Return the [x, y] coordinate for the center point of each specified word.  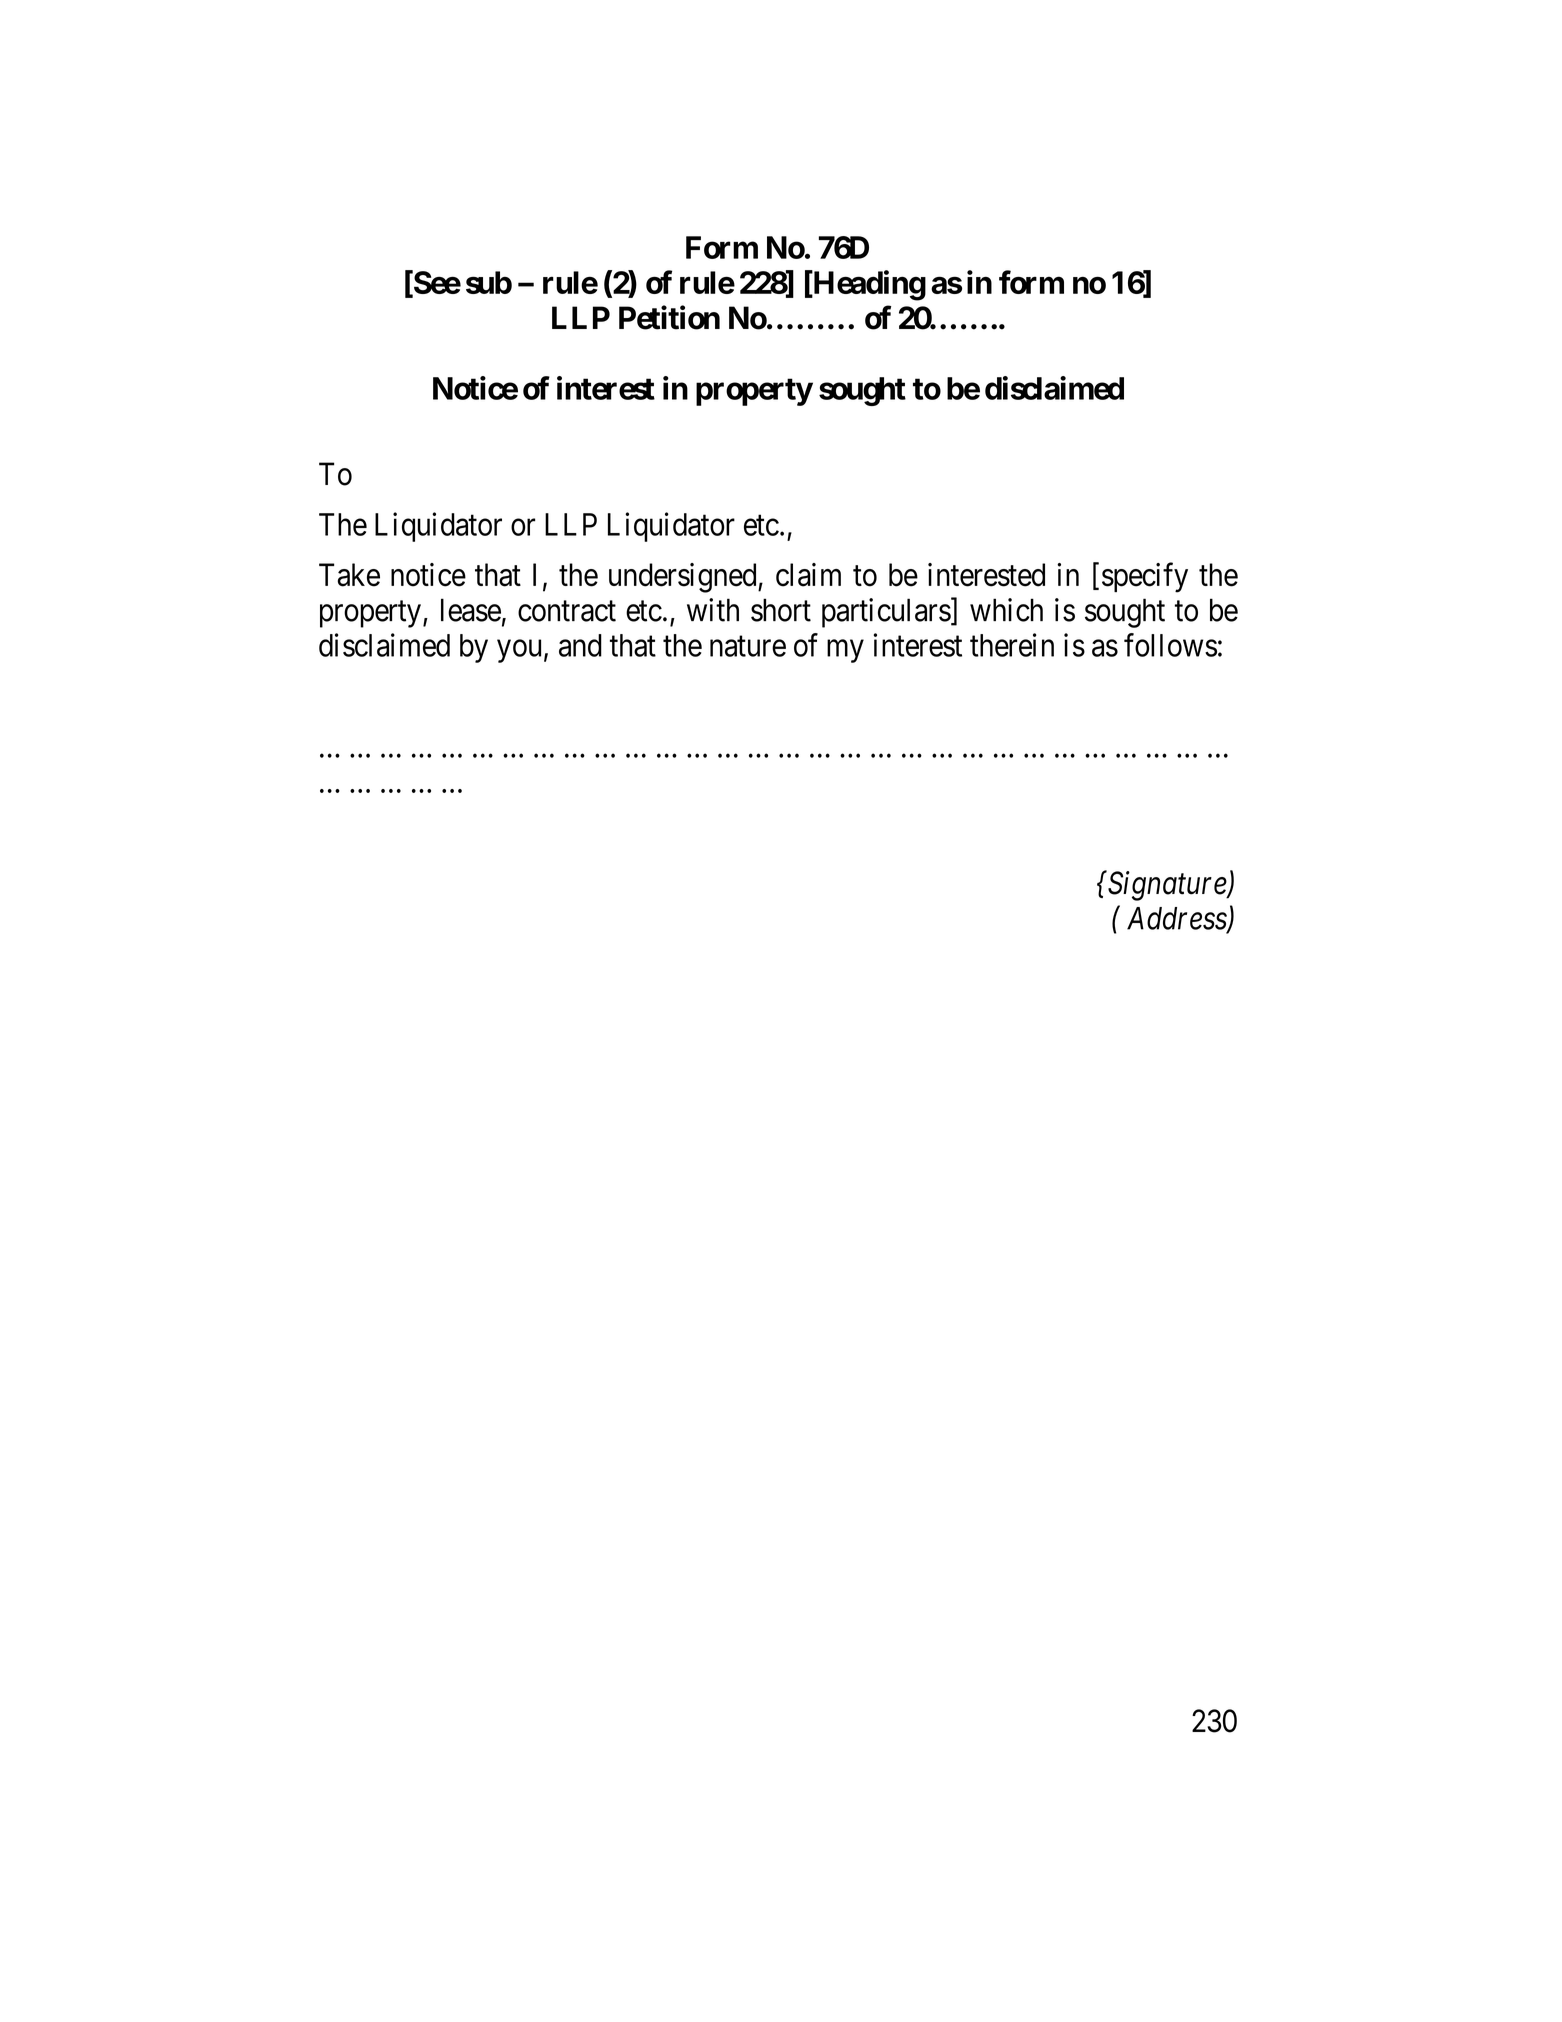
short [781, 610]
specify [1145, 578]
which [1006, 610]
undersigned [684, 578]
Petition [669, 317]
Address [1177, 919]
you [519, 651]
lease [471, 610]
